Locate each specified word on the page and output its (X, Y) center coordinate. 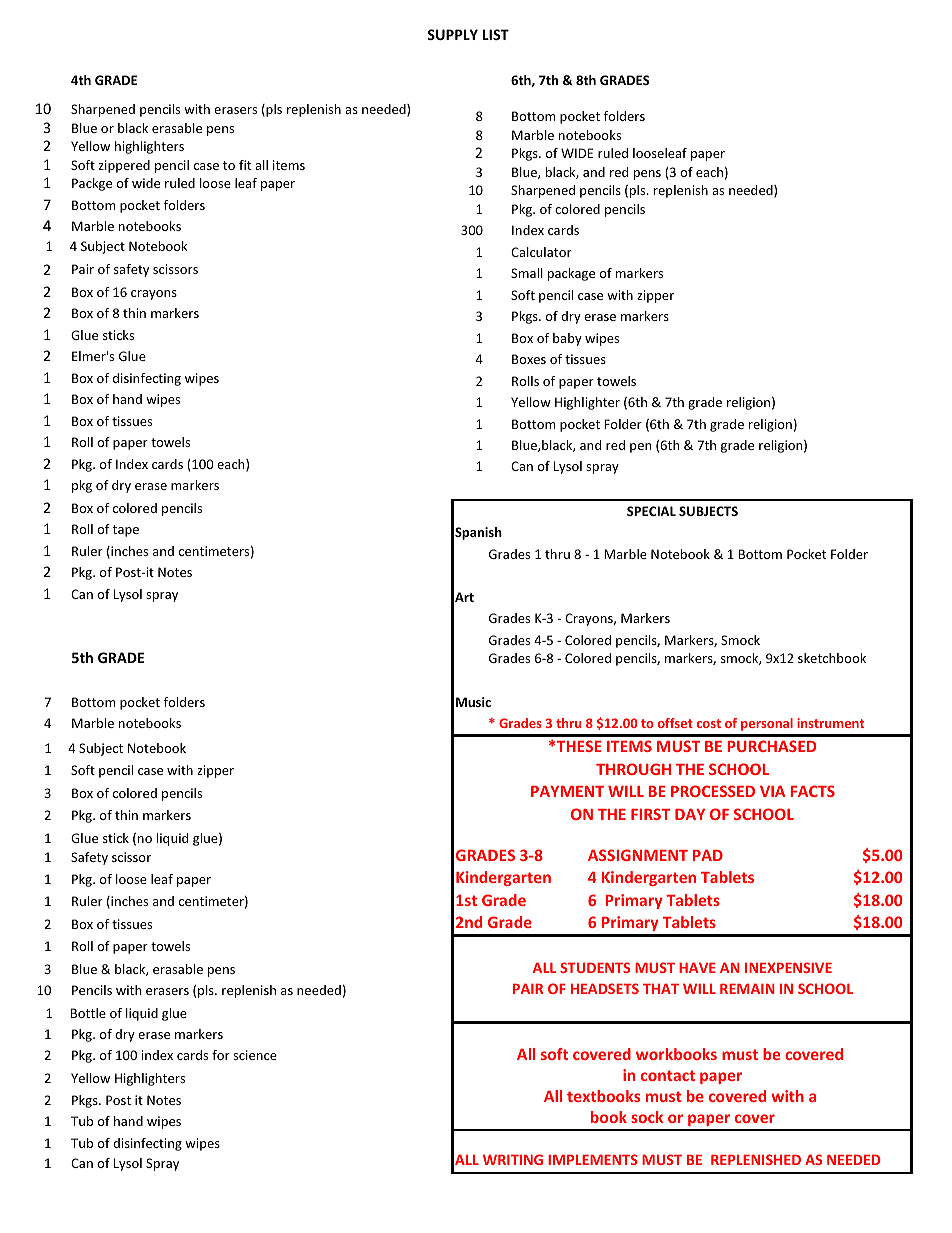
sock (647, 1117)
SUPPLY (452, 34)
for (221, 1055)
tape (125, 531)
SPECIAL (651, 511)
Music (473, 702)
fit (245, 165)
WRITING (513, 1159)
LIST (496, 34)
